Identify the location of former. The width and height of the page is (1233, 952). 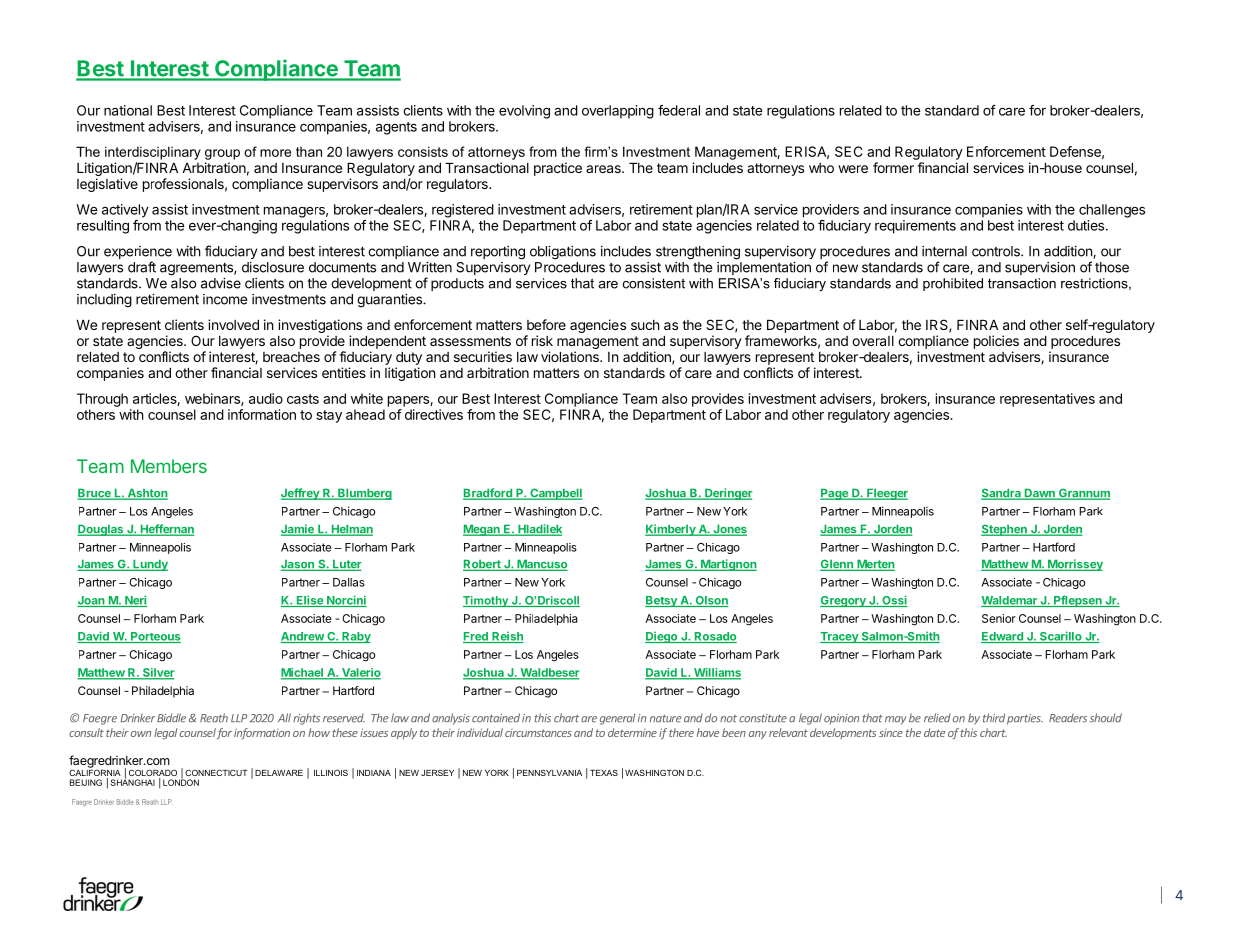
(893, 167).
